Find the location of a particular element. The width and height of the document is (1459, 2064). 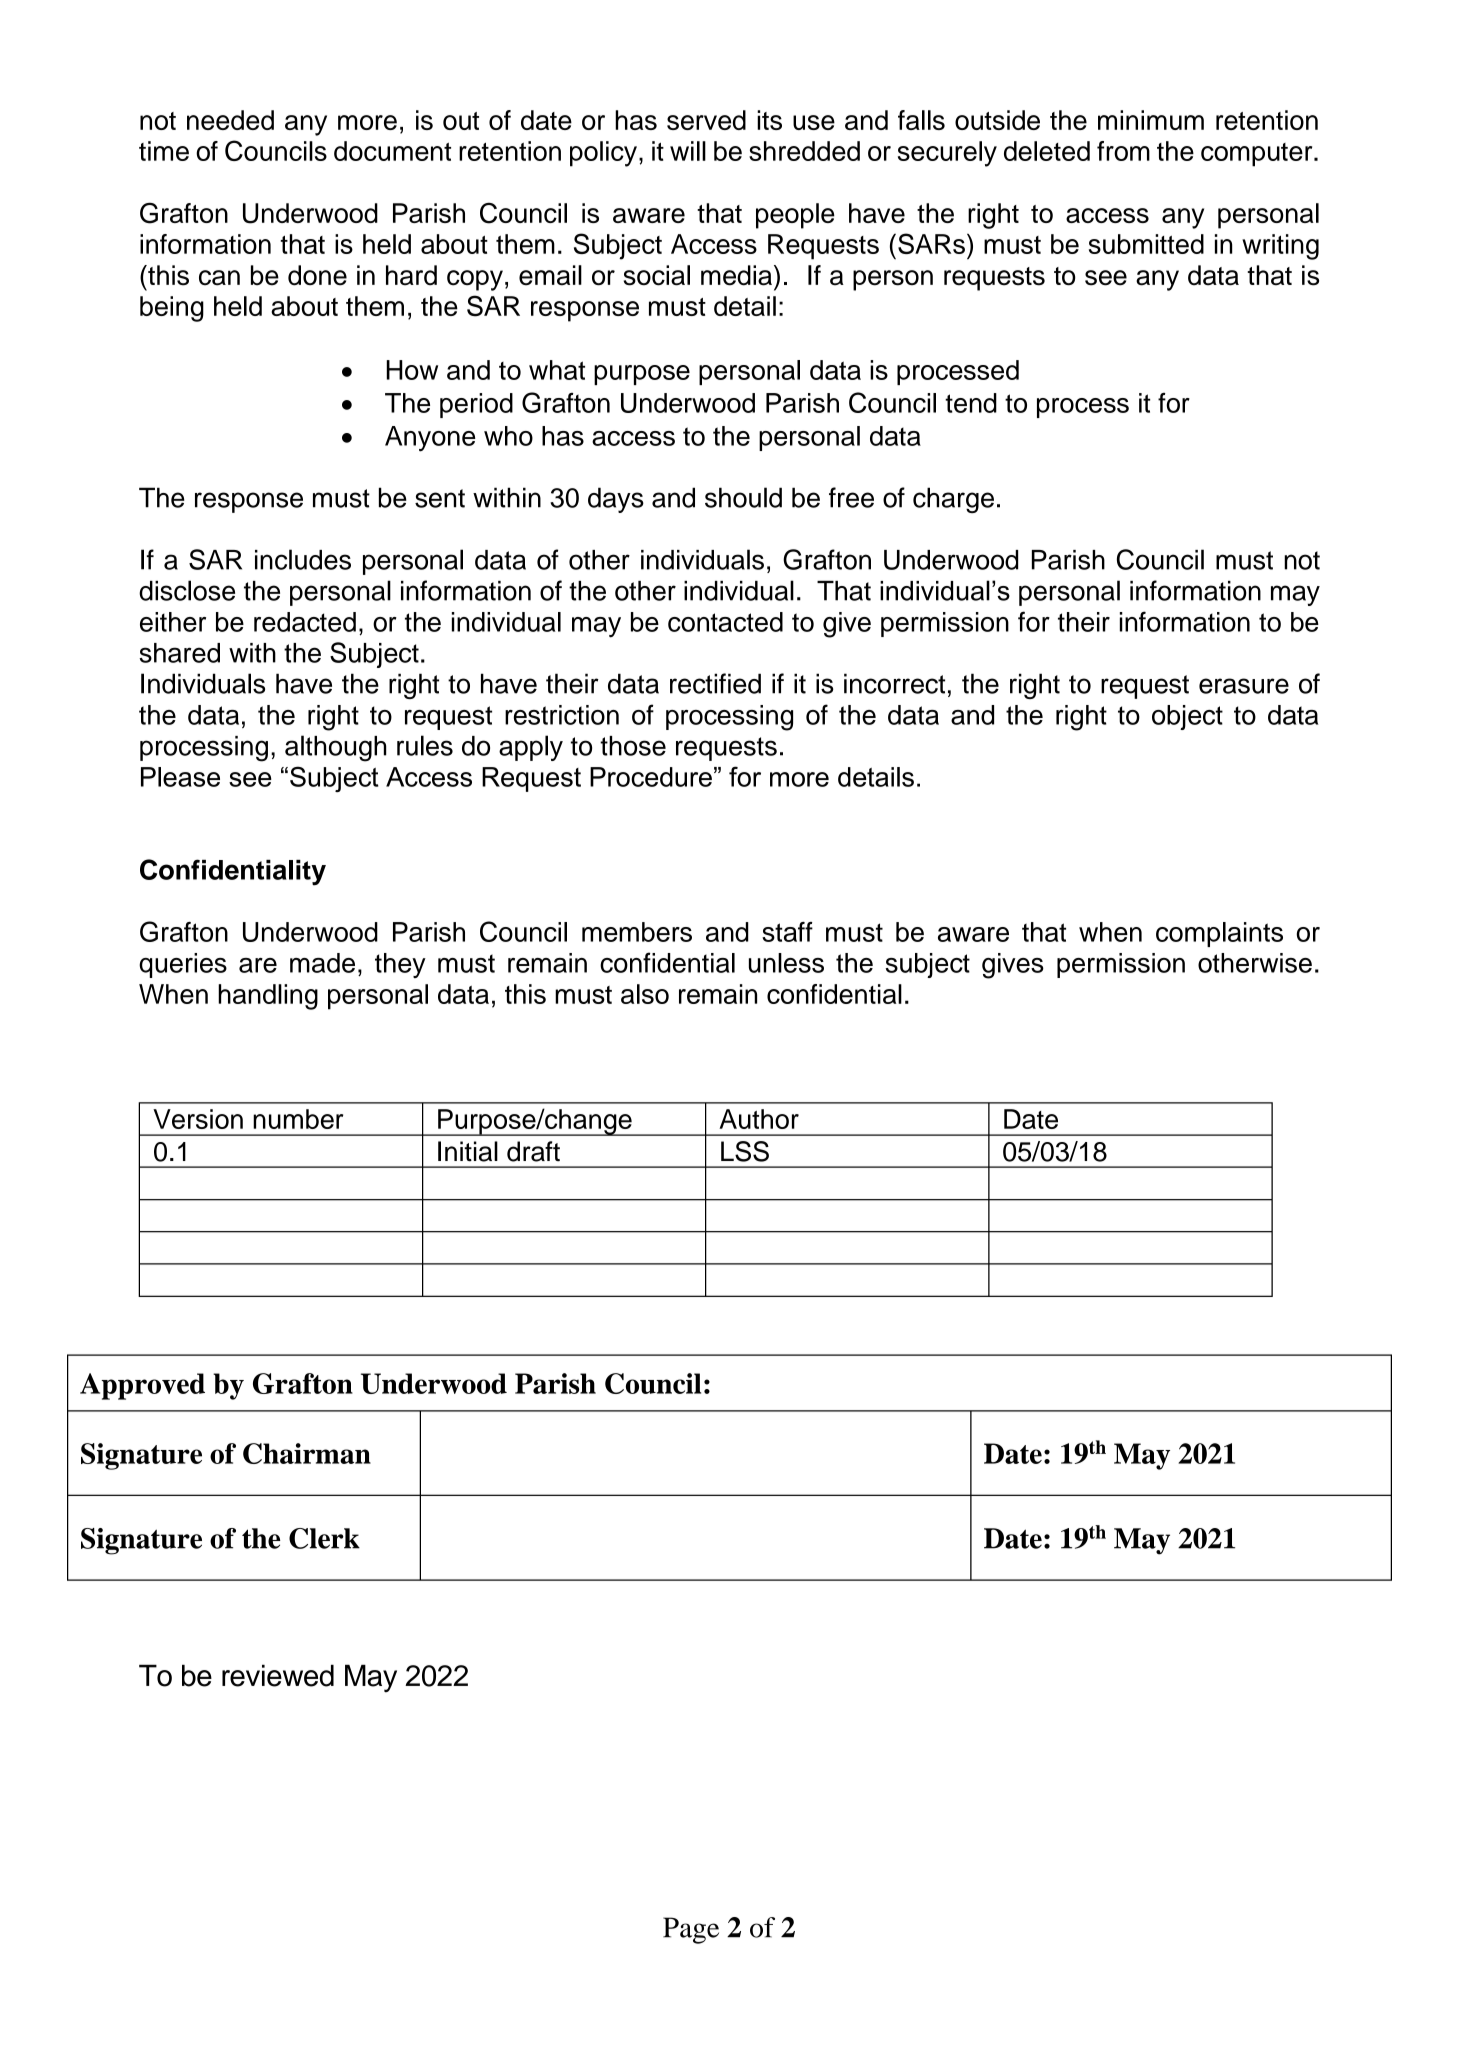

also is located at coordinates (645, 994).
